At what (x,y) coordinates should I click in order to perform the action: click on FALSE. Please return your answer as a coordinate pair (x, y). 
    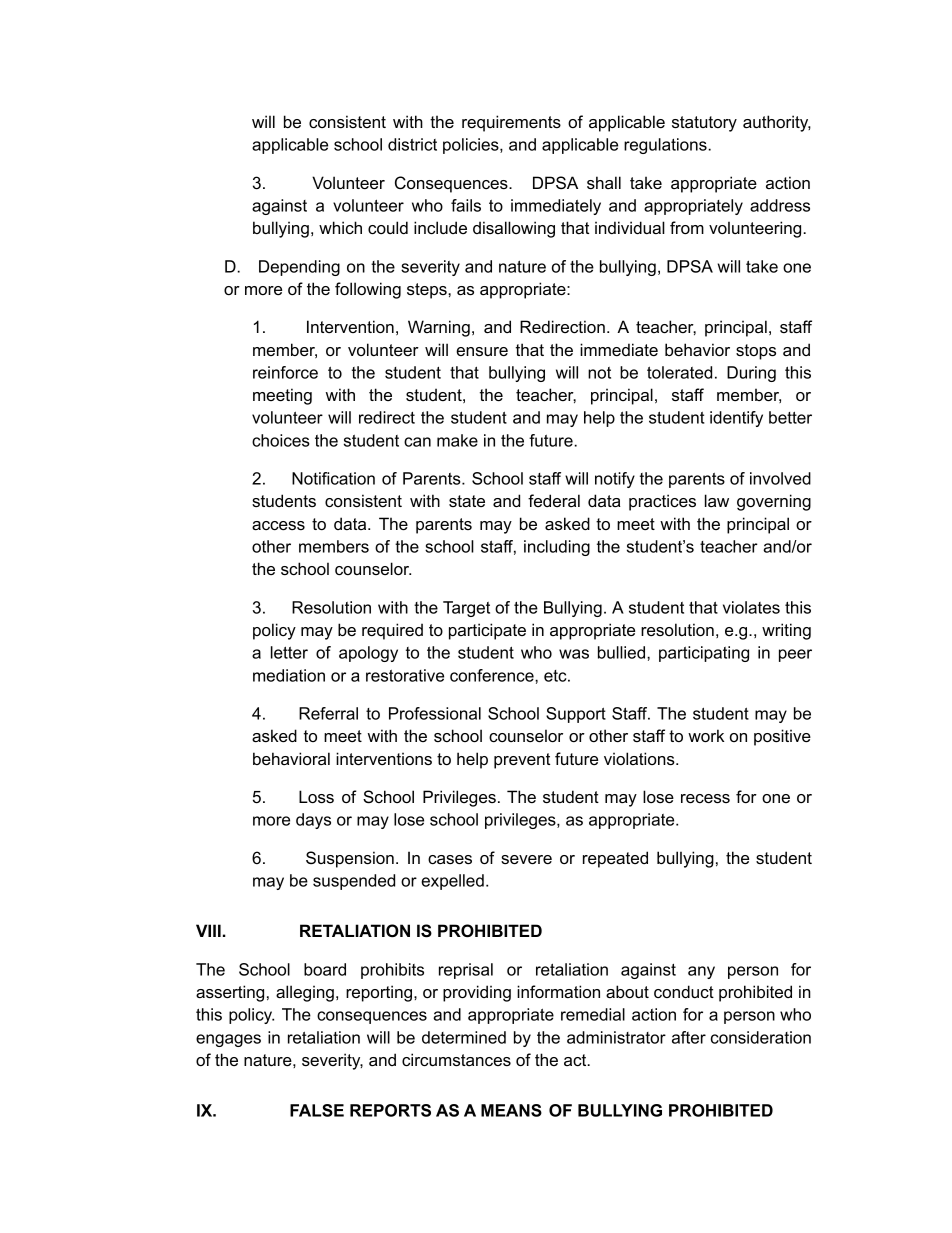
    Looking at the image, I should click on (317, 1110).
